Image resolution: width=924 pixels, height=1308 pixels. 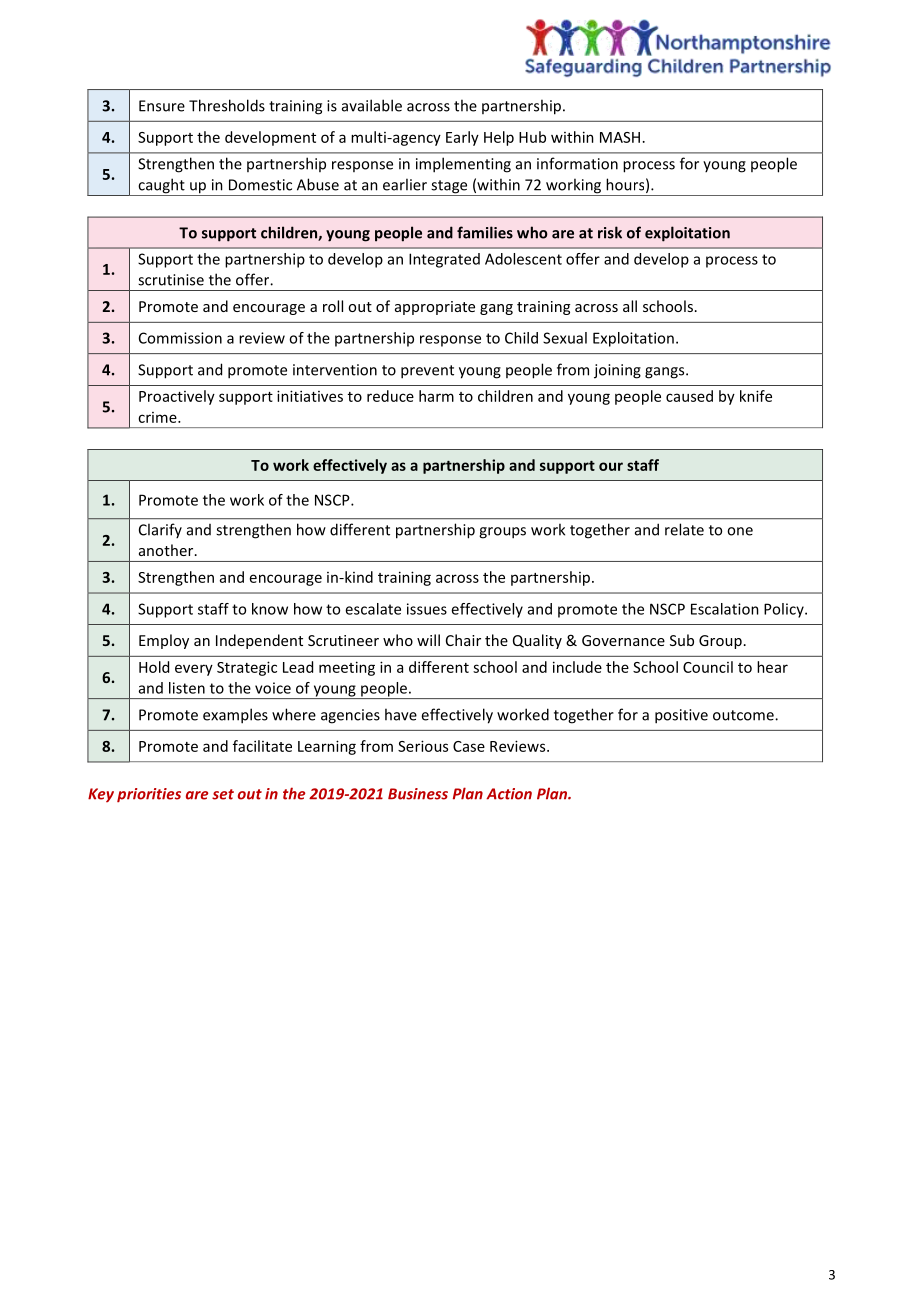 I want to click on will, so click(x=428, y=640).
